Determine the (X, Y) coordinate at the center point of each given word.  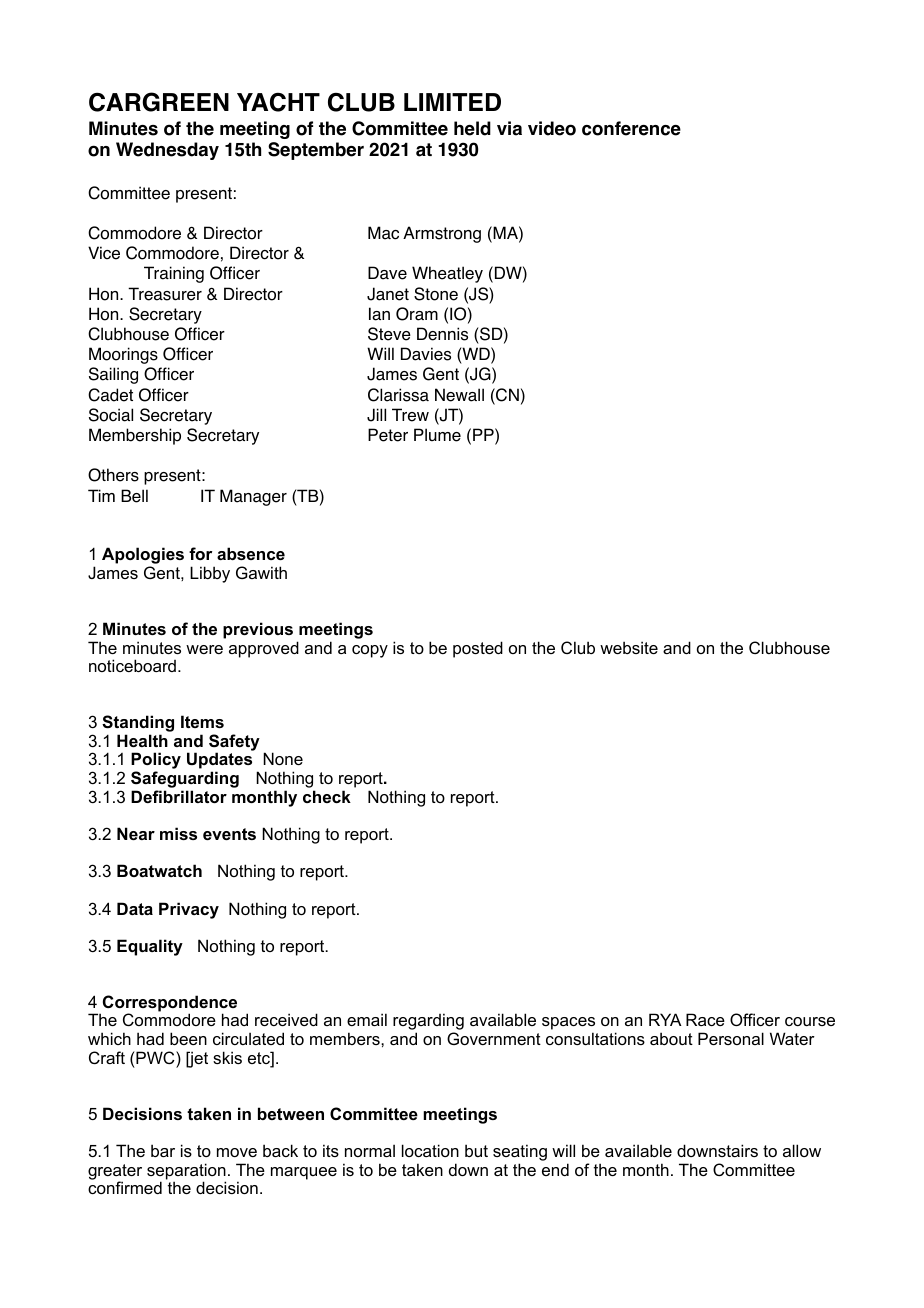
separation (186, 1172)
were (204, 649)
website (629, 647)
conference (631, 128)
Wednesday (167, 151)
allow (802, 1150)
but (476, 1150)
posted (478, 649)
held (472, 128)
